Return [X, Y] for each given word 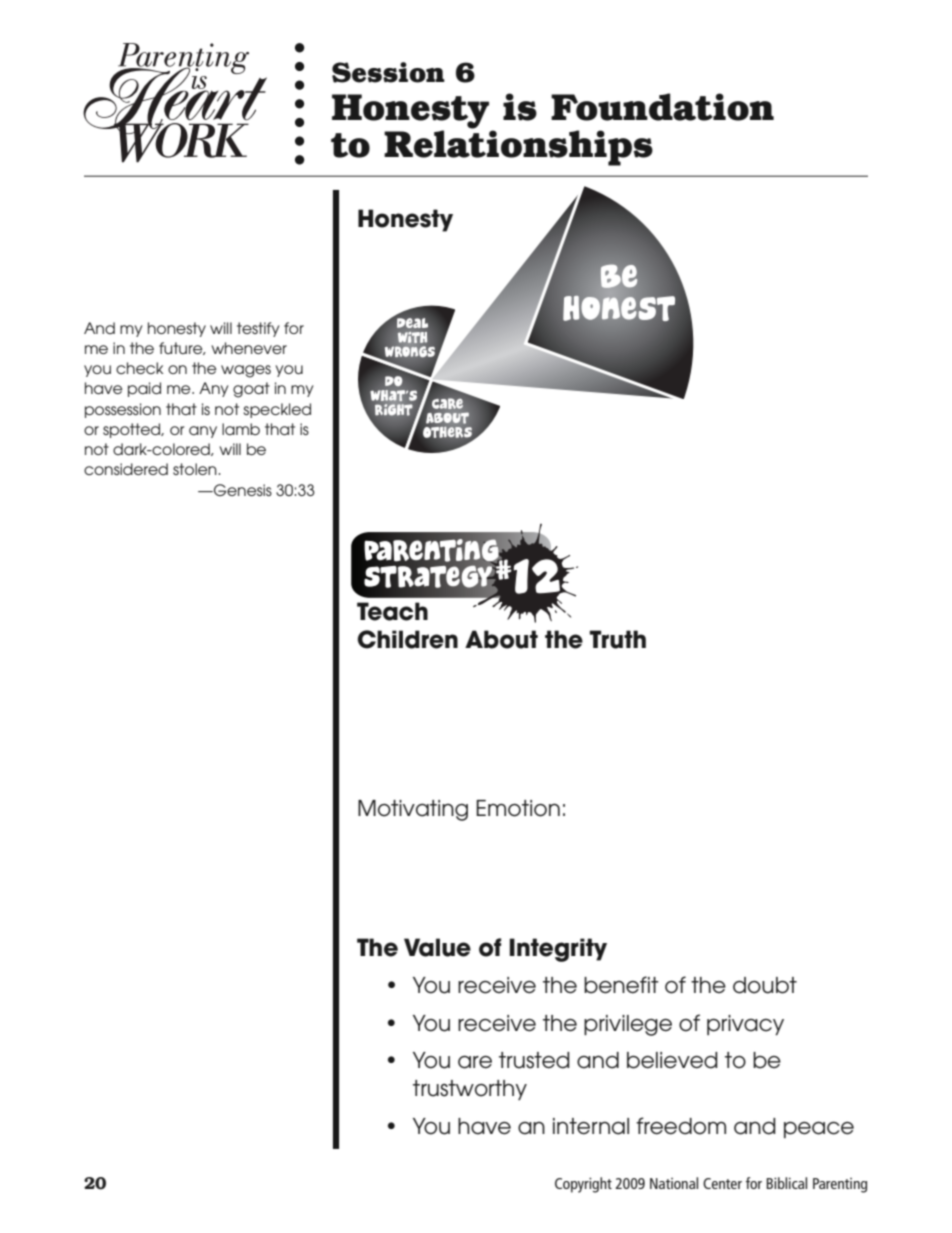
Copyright [583, 1185]
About [501, 639]
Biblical [786, 1183]
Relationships [518, 147]
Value [437, 947]
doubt [765, 985]
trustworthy [470, 1090]
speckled [277, 410]
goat [251, 390]
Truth [617, 639]
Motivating [413, 810]
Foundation [662, 107]
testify [258, 329]
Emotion [518, 808]
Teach [392, 611]
